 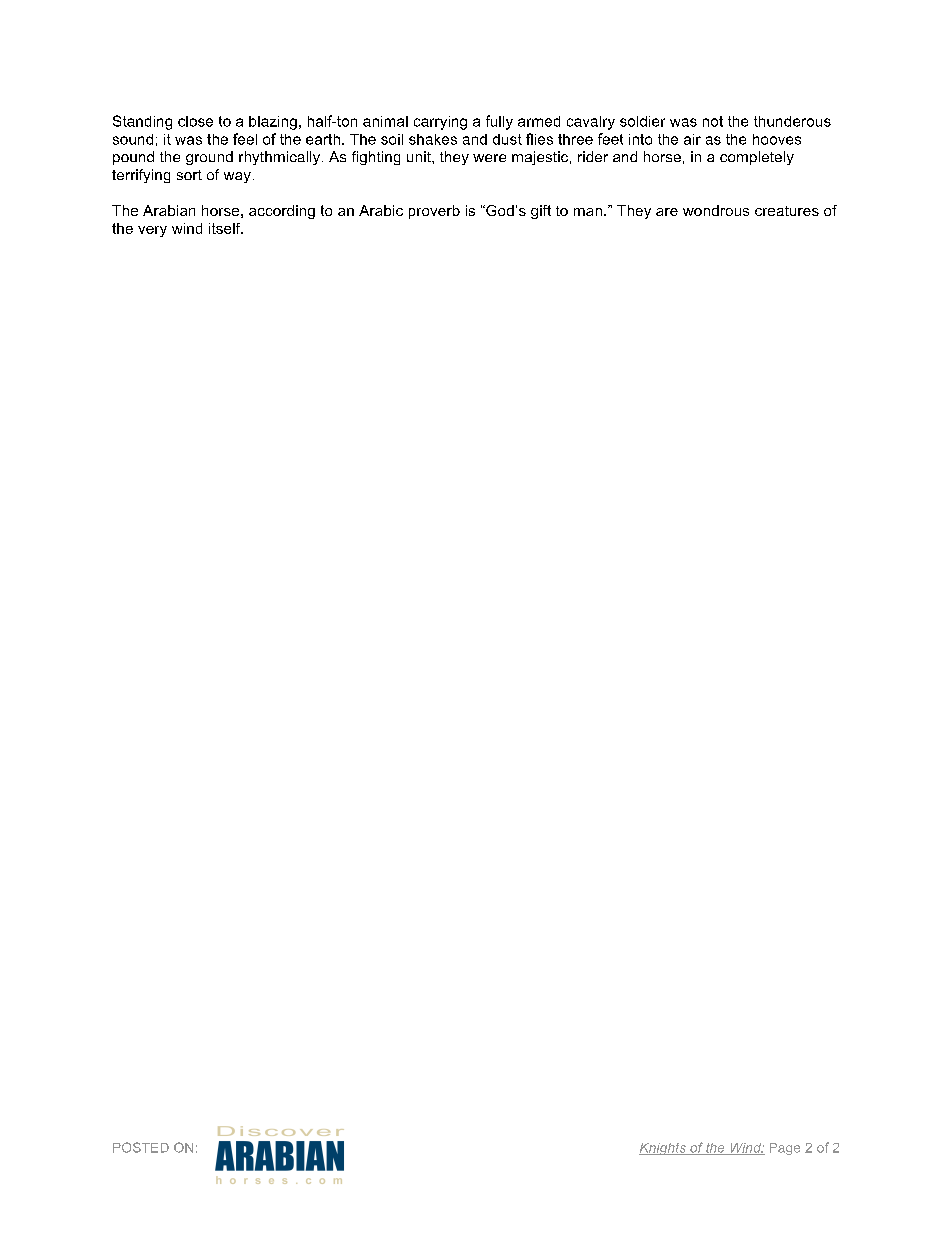 What do you see at coordinates (541, 212) in the page?
I see `gift` at bounding box center [541, 212].
